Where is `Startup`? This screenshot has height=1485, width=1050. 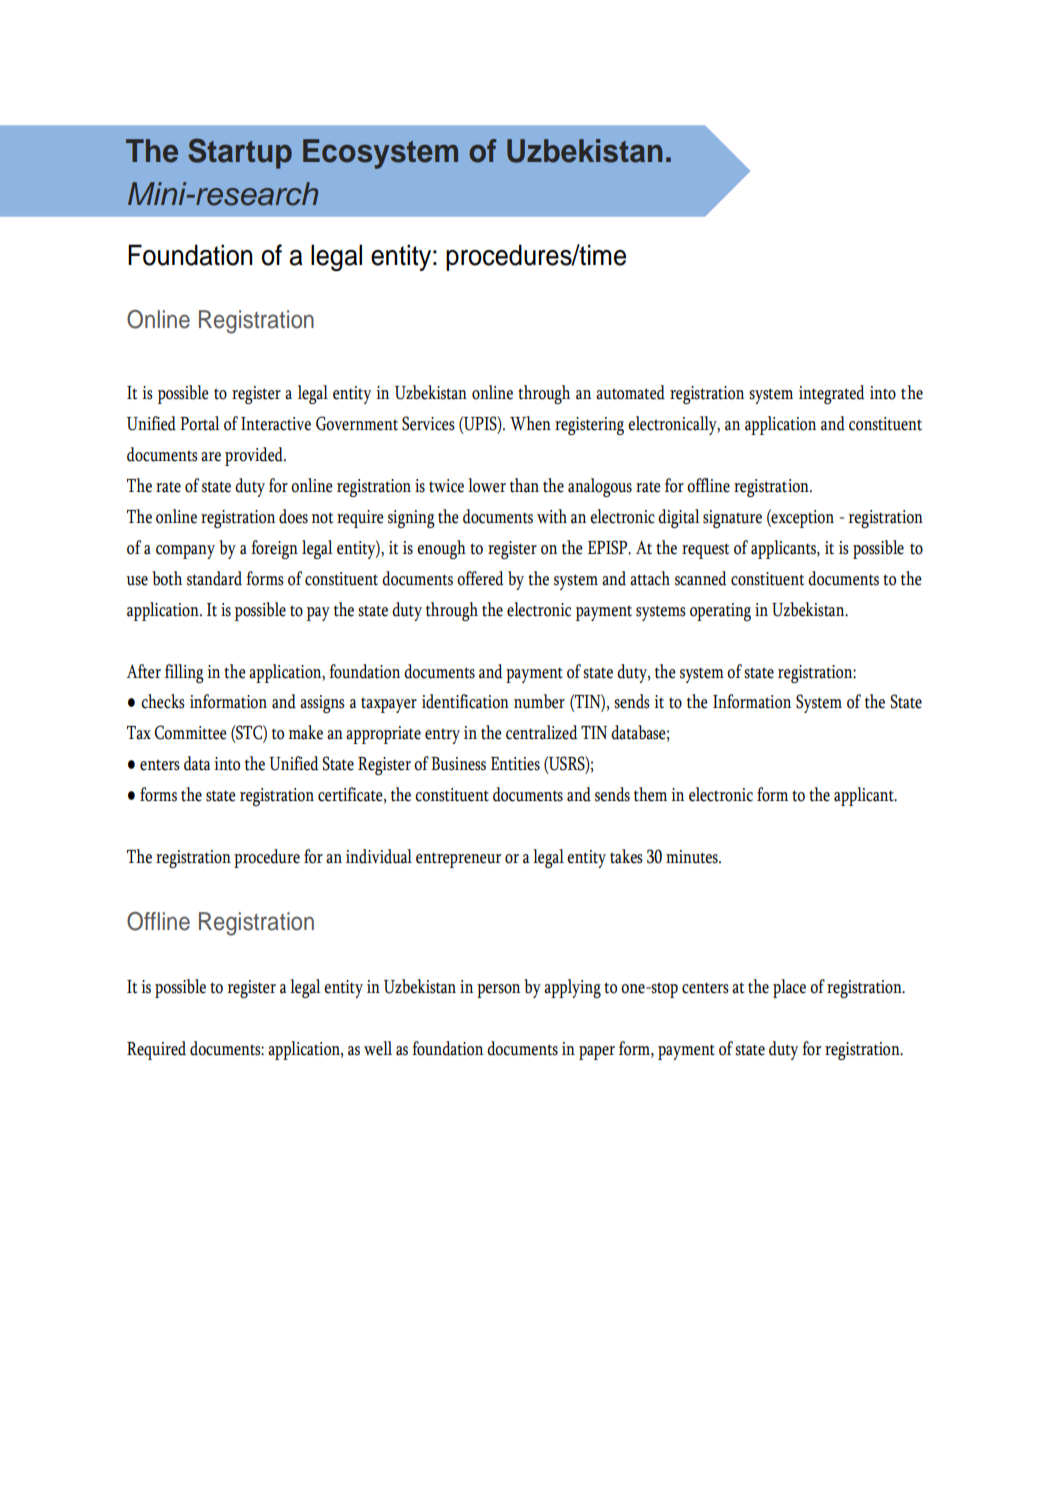 Startup is located at coordinates (240, 153).
